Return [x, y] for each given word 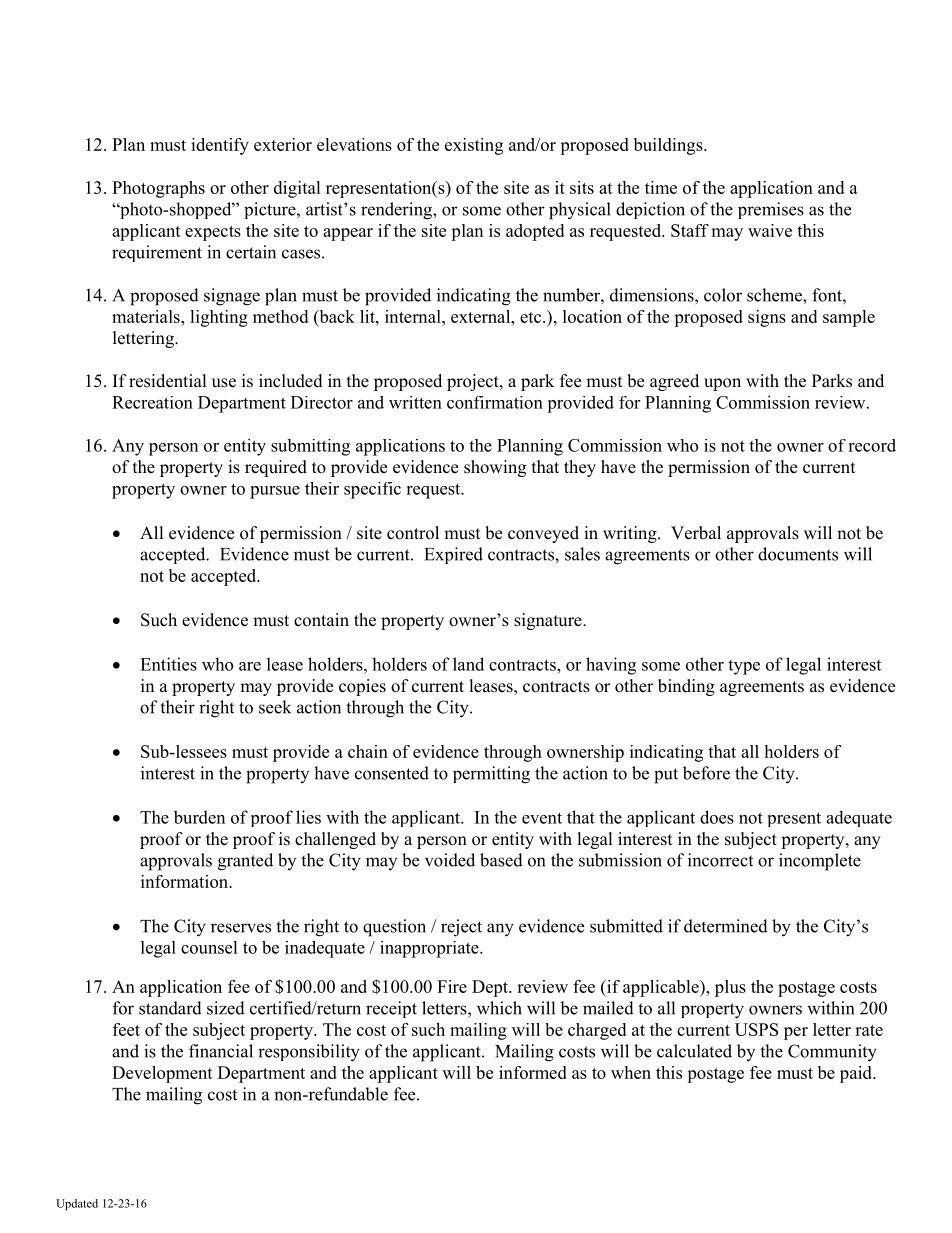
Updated [77, 1204]
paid [857, 1074]
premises [771, 210]
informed [533, 1072]
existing [474, 146]
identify [220, 146]
